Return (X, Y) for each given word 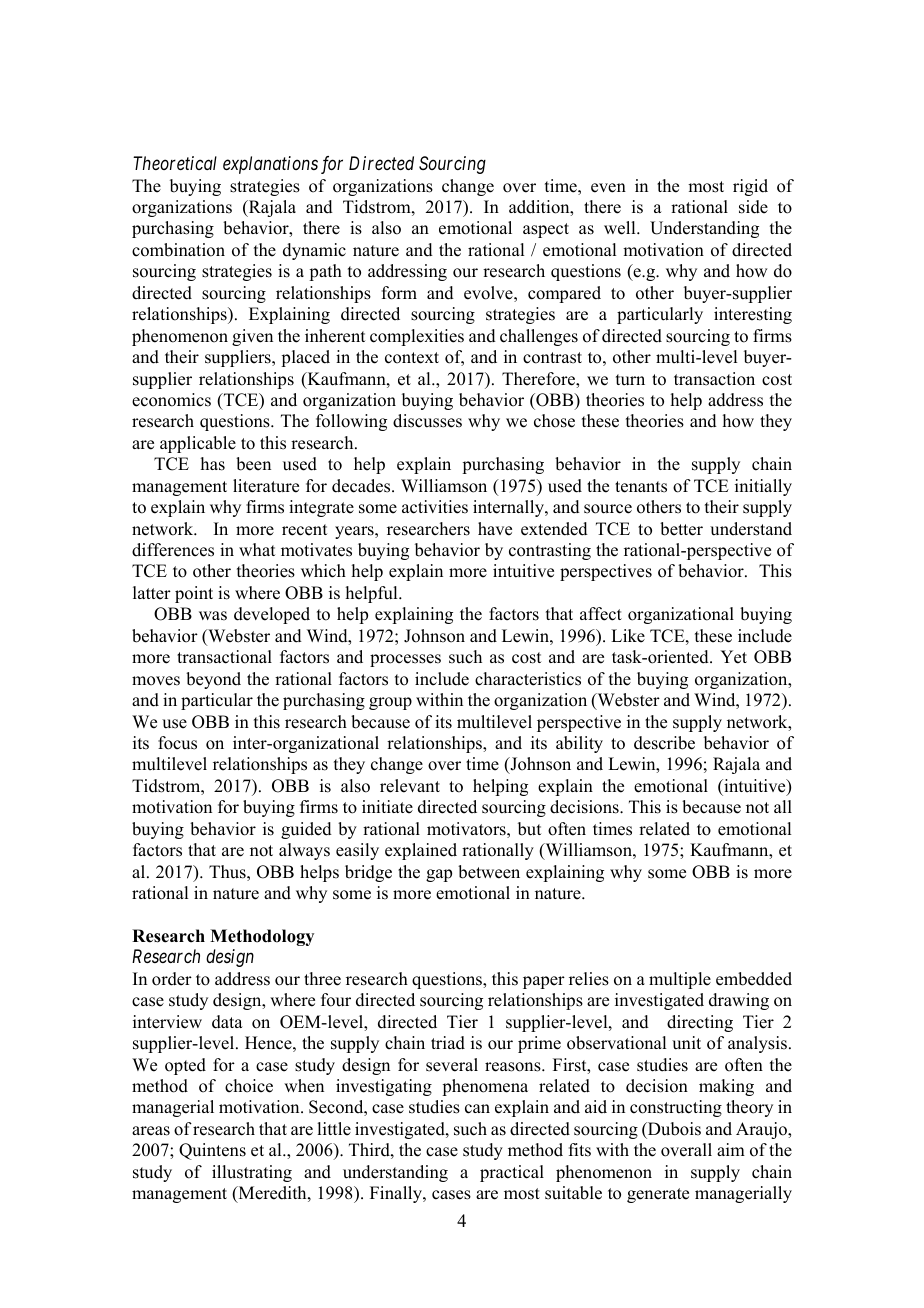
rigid (750, 187)
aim (731, 1149)
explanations (270, 165)
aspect (546, 230)
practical (512, 1173)
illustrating (252, 1173)
